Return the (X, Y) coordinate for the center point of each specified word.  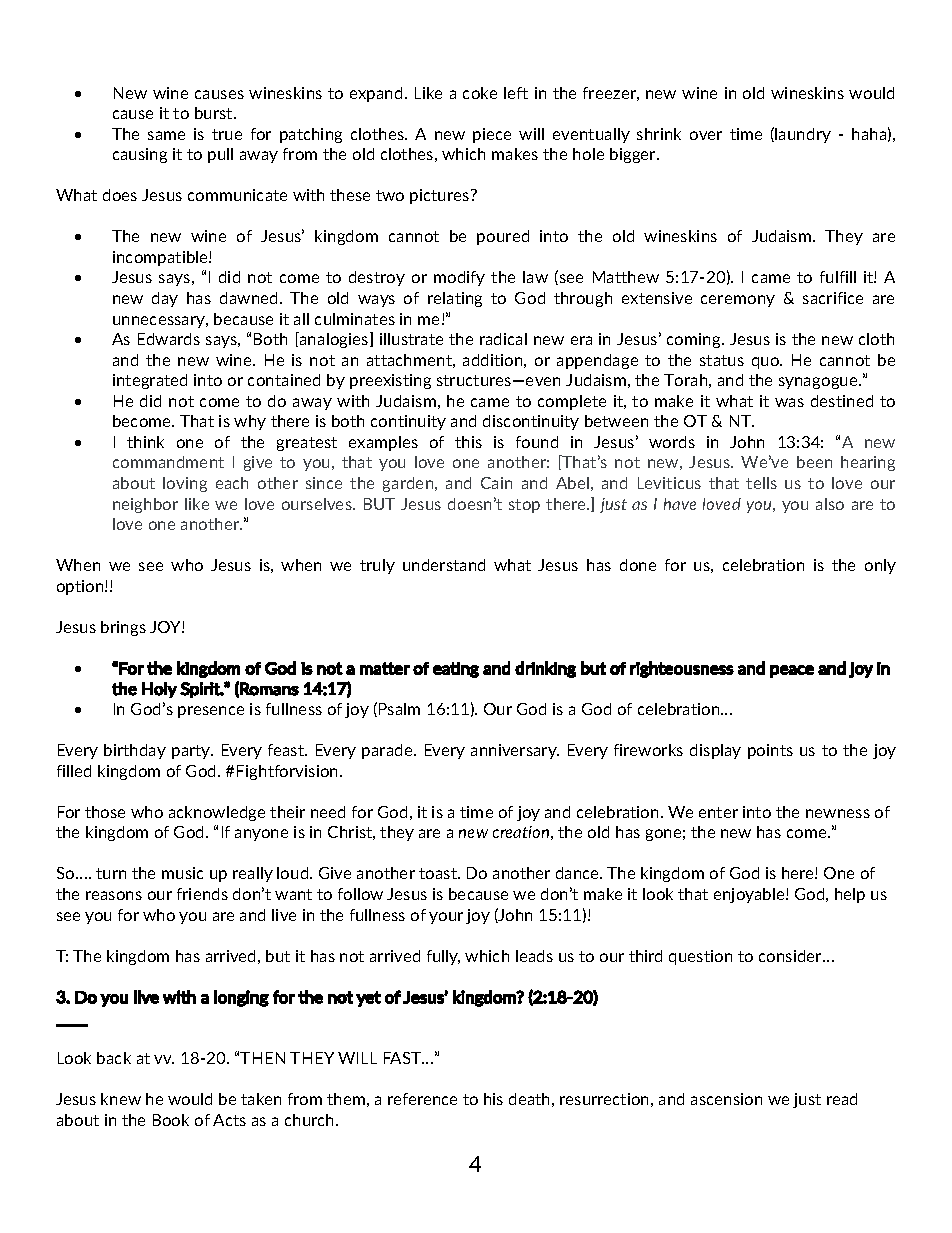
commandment (168, 462)
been (814, 462)
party (192, 752)
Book (171, 1120)
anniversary (515, 751)
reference (422, 1099)
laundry (803, 135)
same (166, 135)
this (468, 442)
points (770, 751)
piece (492, 135)
